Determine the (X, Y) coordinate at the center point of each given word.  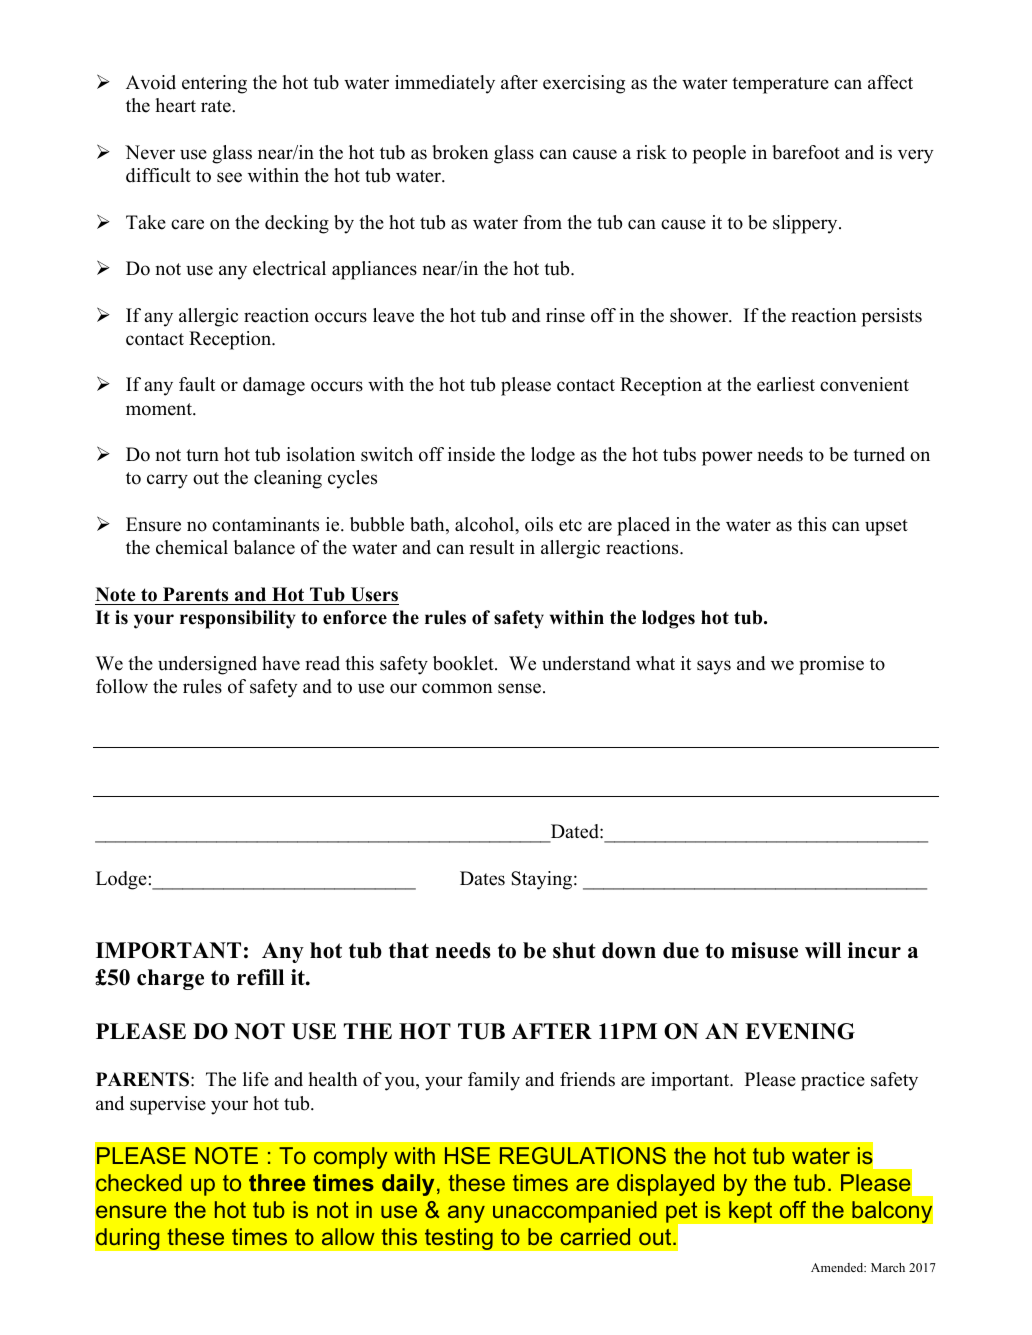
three (277, 1182)
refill (260, 977)
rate (217, 106)
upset (886, 527)
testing (458, 1239)
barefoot (806, 152)
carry (167, 481)
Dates (482, 878)
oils (539, 524)
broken (460, 152)
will (823, 950)
